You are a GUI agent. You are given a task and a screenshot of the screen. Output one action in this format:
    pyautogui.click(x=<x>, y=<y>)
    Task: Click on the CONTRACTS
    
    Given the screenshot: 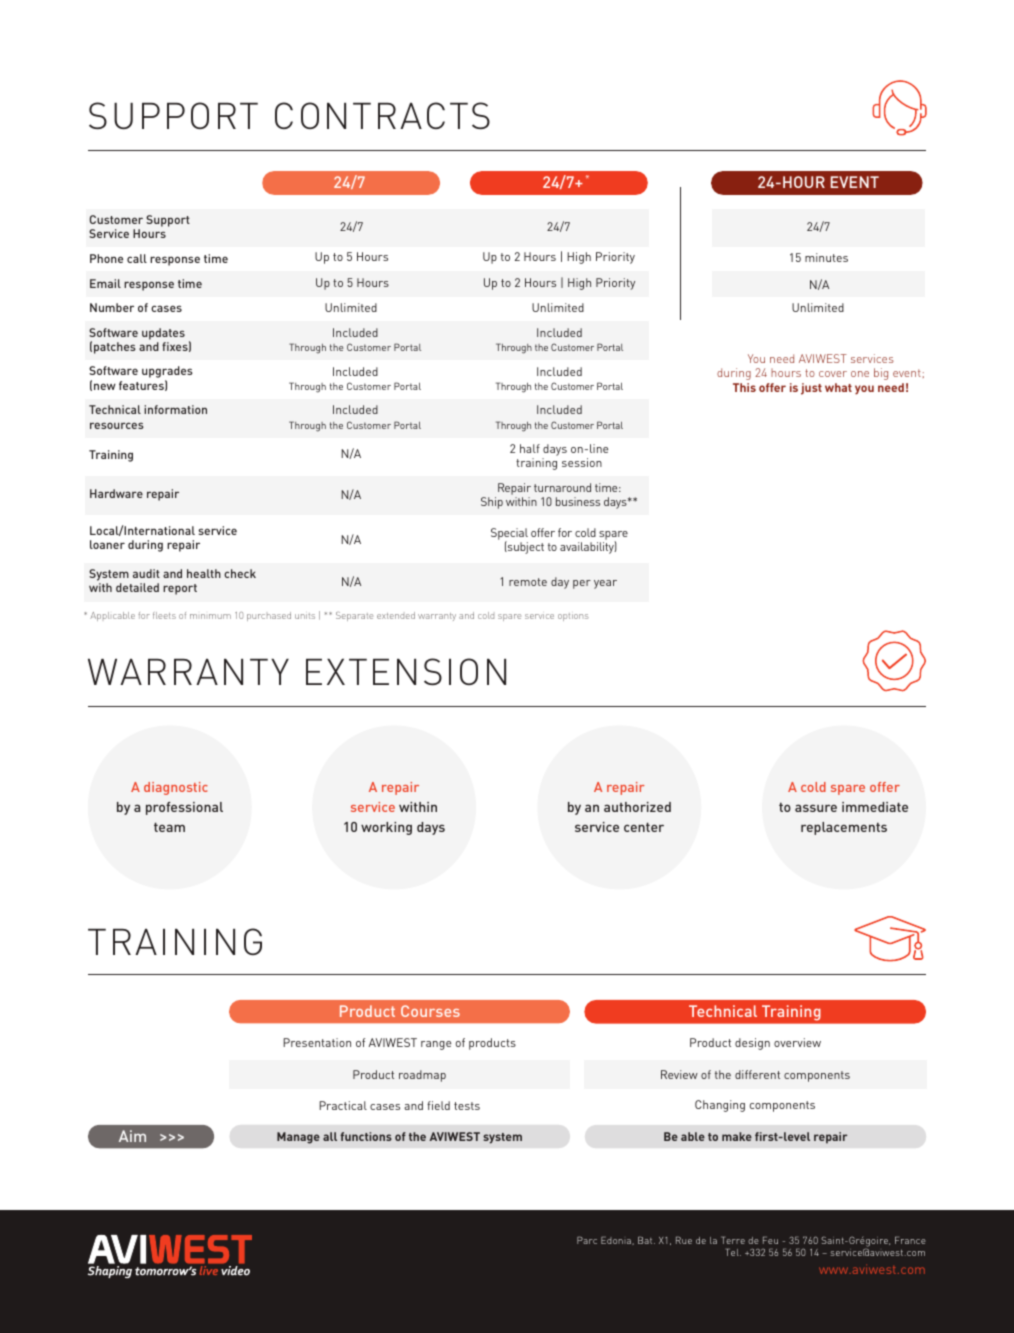 What is the action you would take?
    pyautogui.click(x=382, y=115)
